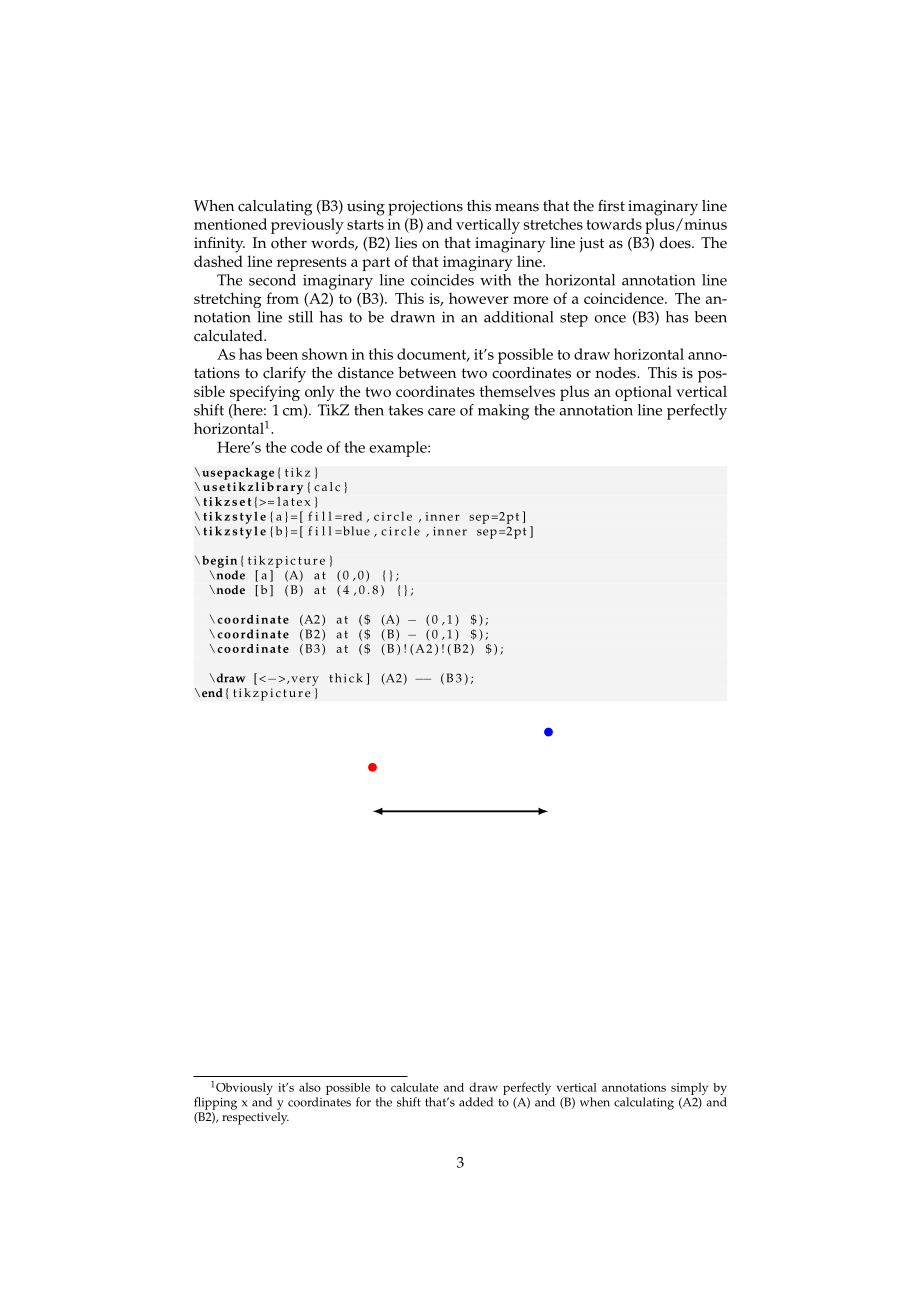  I want to click on towards, so click(614, 224).
